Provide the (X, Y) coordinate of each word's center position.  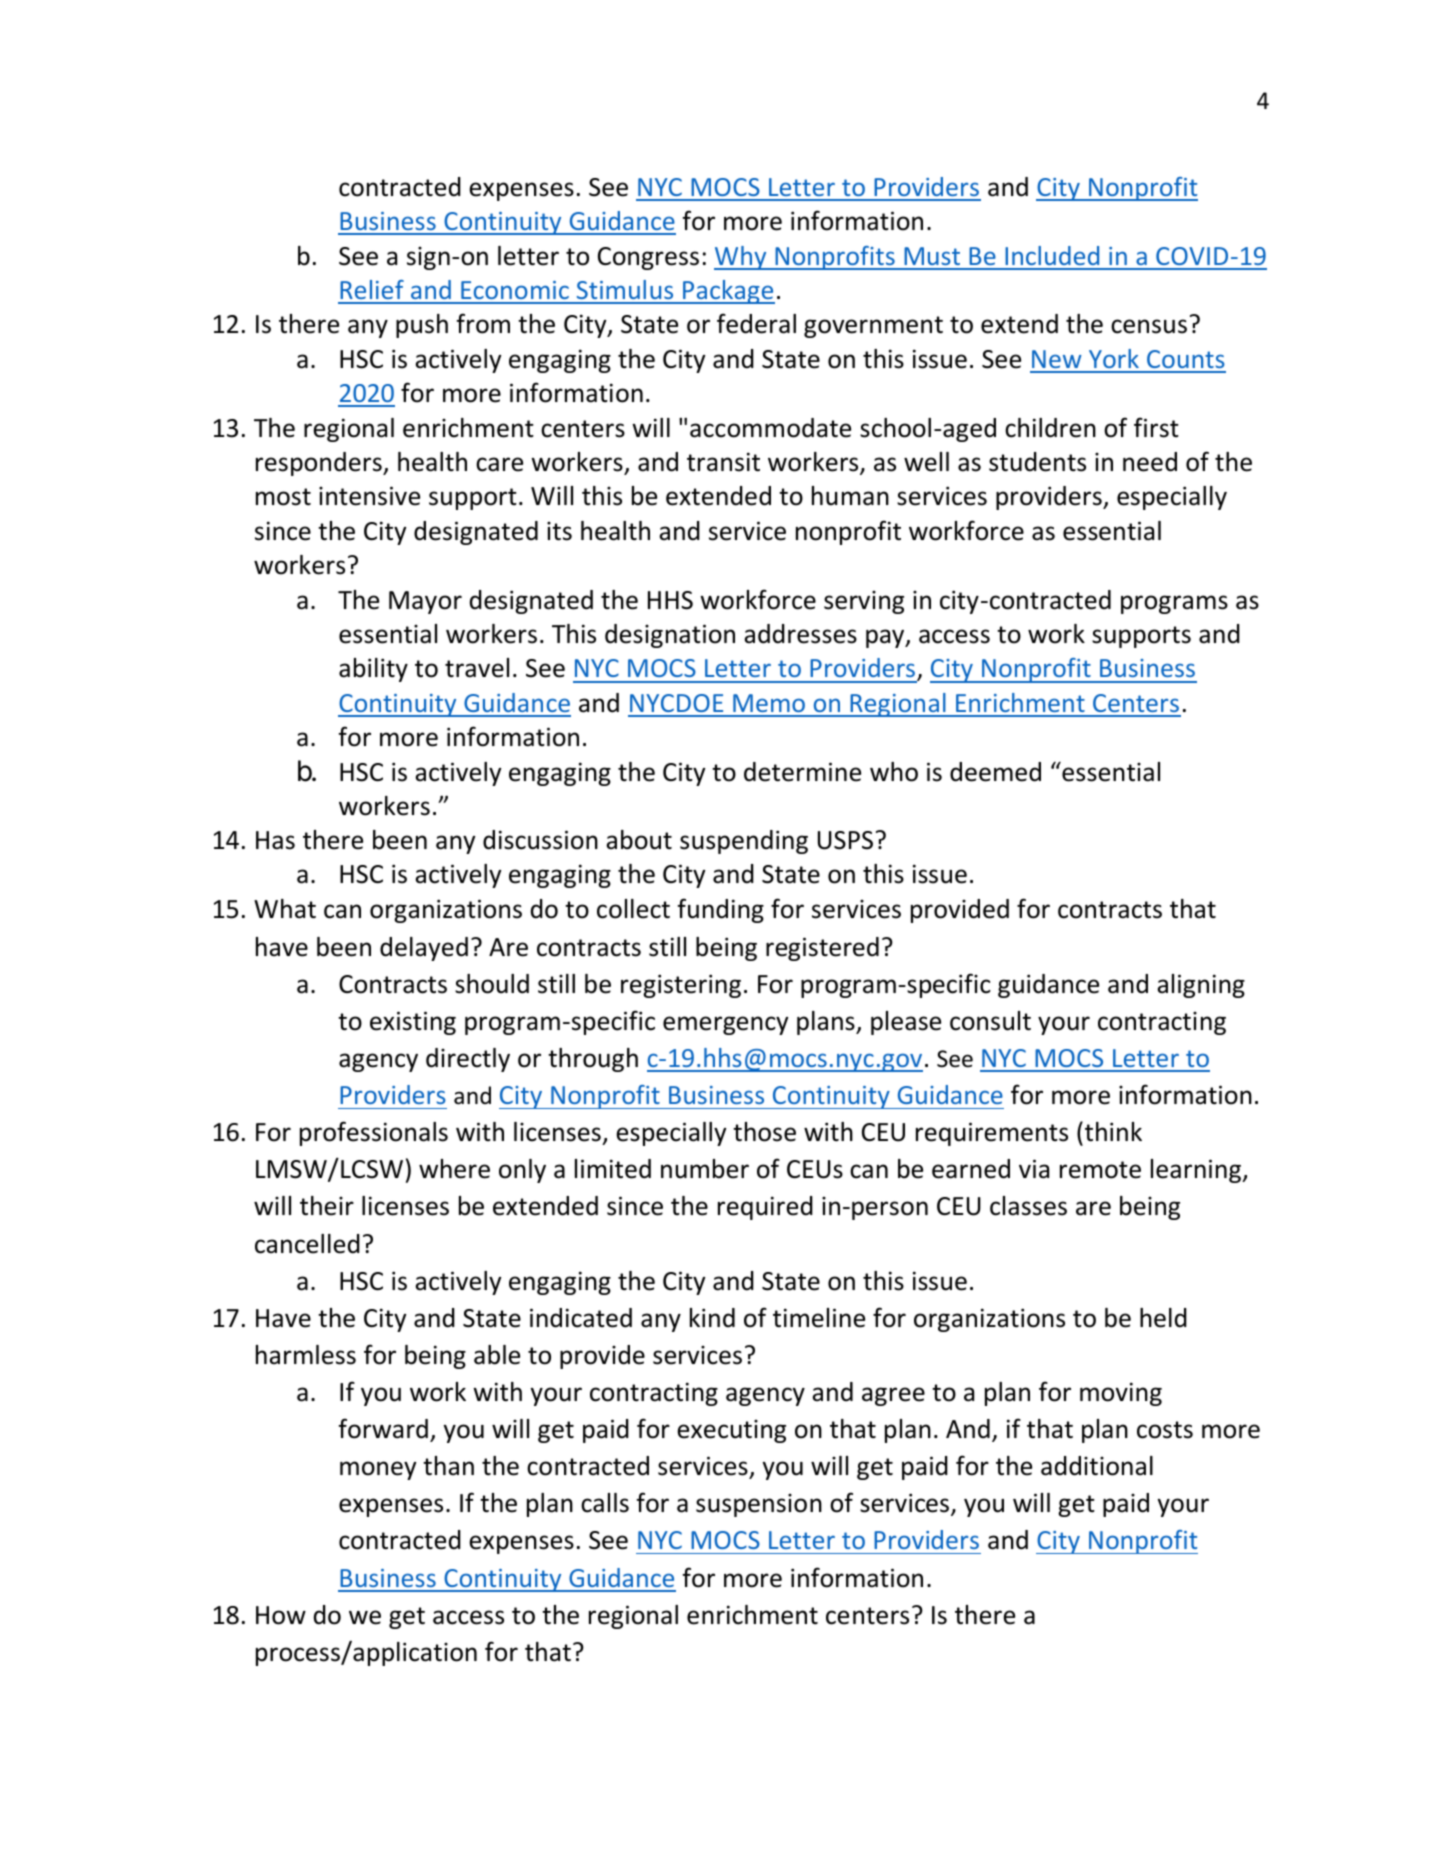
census (1149, 326)
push (422, 326)
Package (728, 292)
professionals (374, 1133)
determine (802, 772)
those (764, 1132)
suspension (759, 1505)
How (281, 1615)
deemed (995, 772)
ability (373, 670)
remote (1100, 1170)
